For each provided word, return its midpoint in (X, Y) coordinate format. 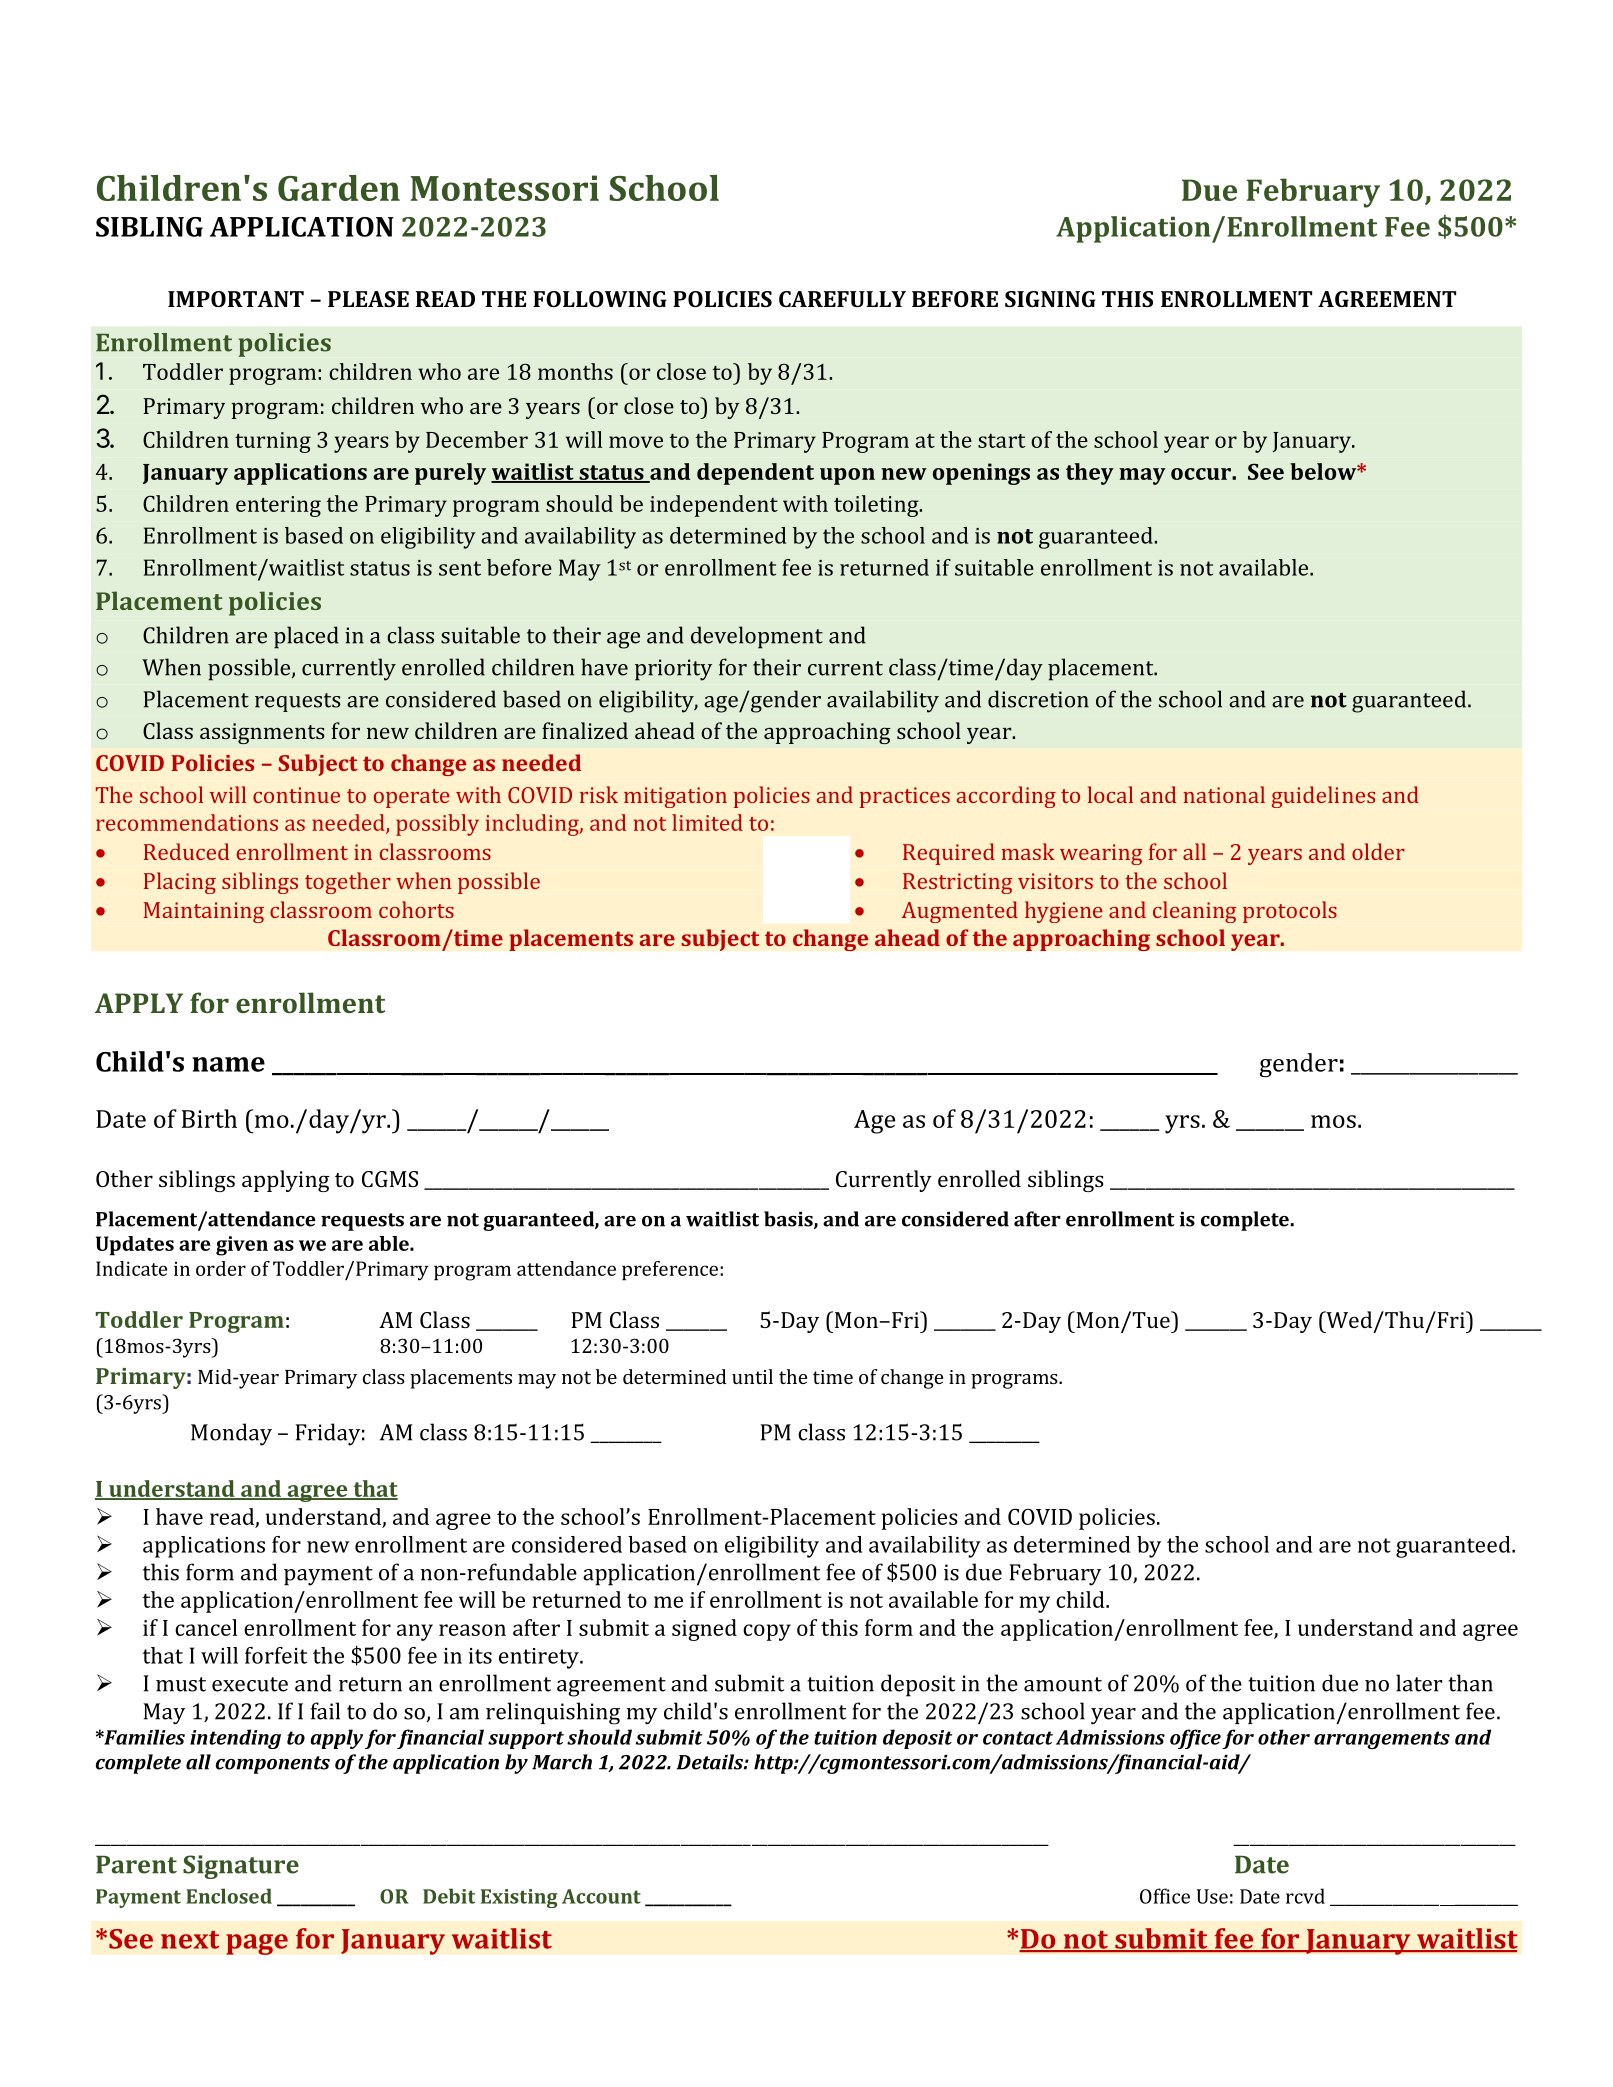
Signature (241, 1867)
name (228, 1064)
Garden (339, 188)
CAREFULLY (842, 299)
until (752, 1376)
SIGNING (1050, 299)
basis (789, 1220)
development (757, 637)
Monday (231, 1434)
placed (306, 637)
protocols (1290, 912)
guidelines (1323, 797)
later (1419, 1683)
